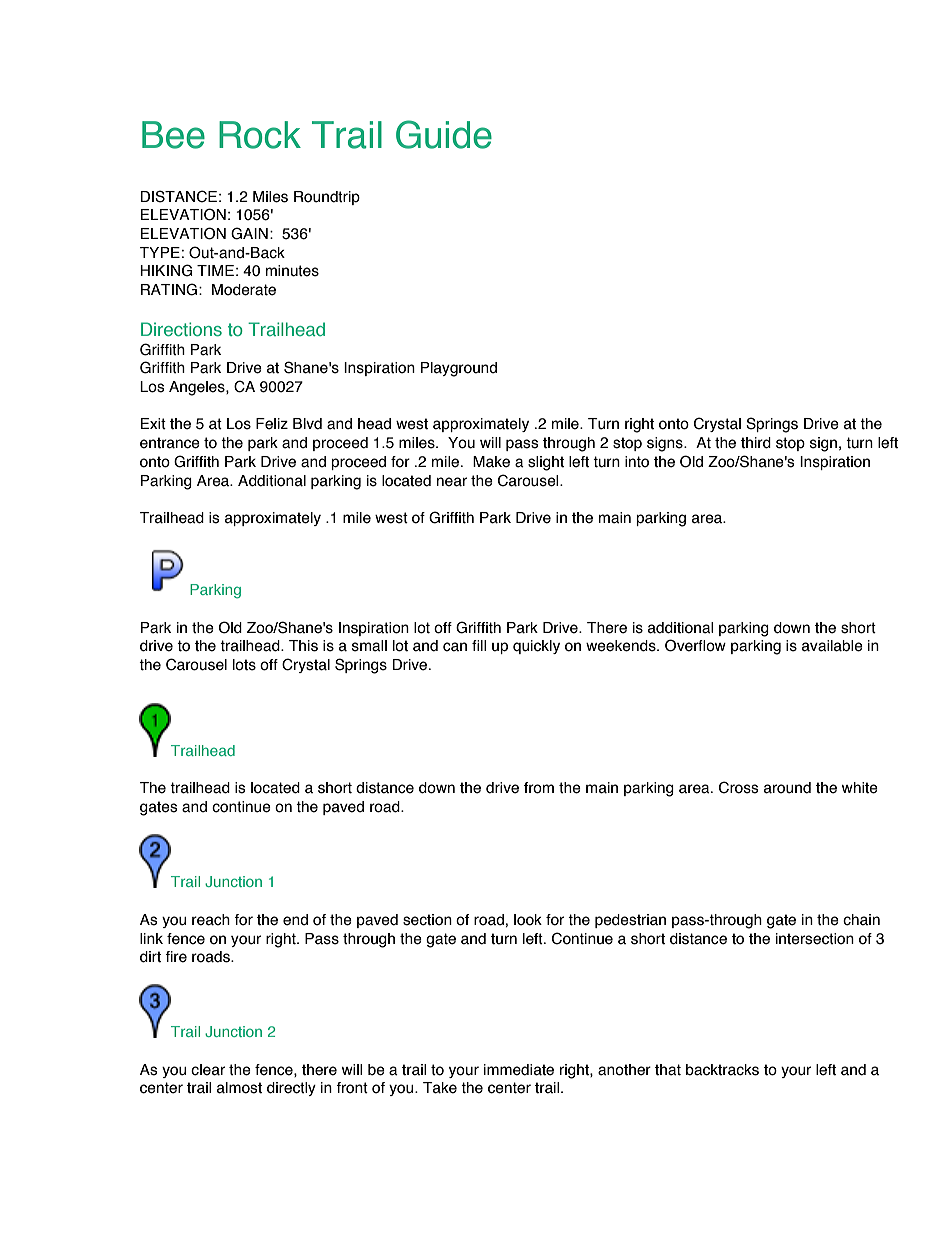 The width and height of the image is (952, 1233). Describe the element at coordinates (272, 424) in the image. I see `Feliz` at that location.
